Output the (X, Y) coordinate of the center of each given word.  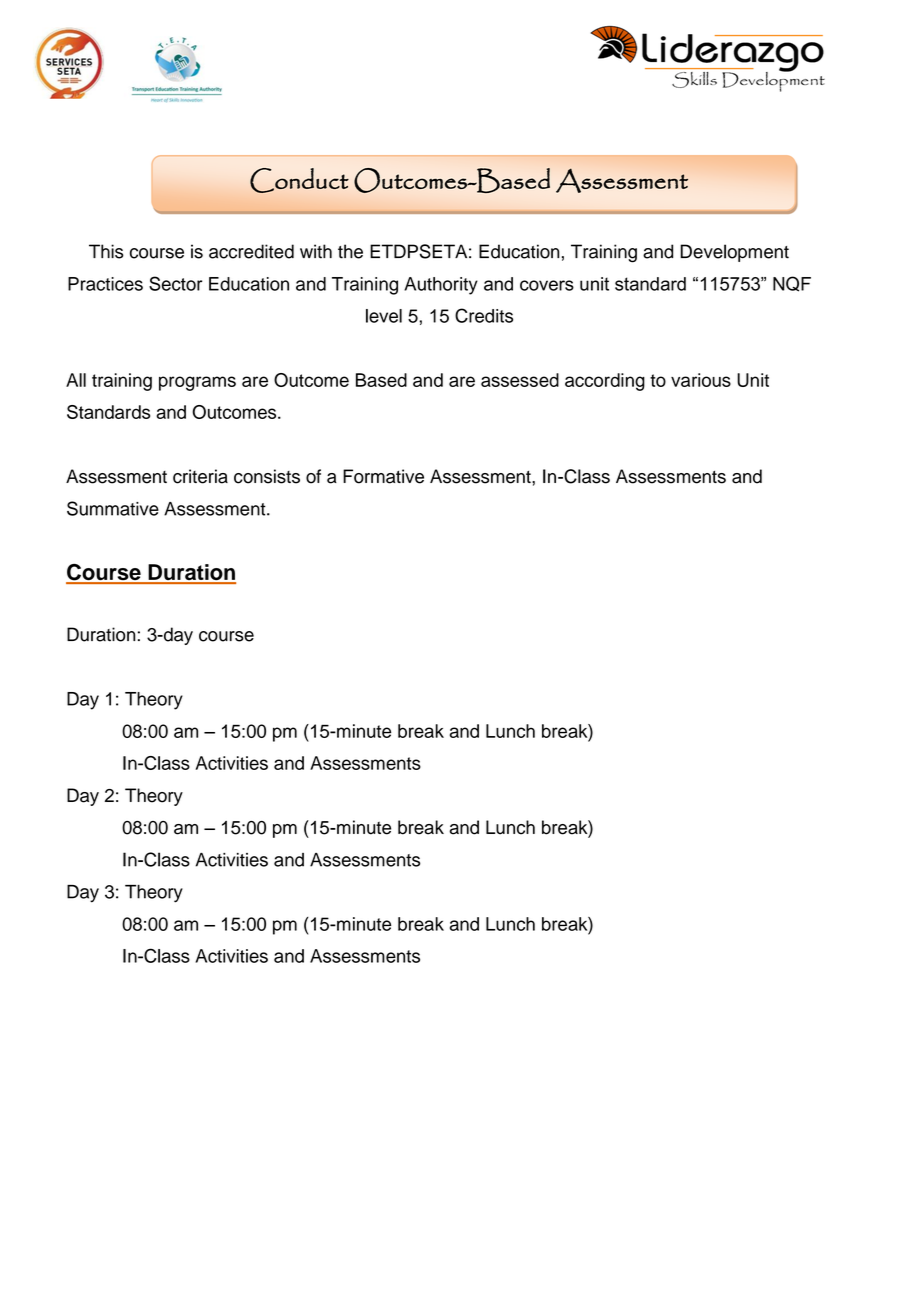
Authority (441, 286)
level (384, 316)
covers (547, 285)
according (605, 382)
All (76, 380)
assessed (520, 380)
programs (197, 383)
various (701, 380)
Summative (113, 508)
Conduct (299, 180)
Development (734, 253)
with (316, 251)
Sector (175, 283)
